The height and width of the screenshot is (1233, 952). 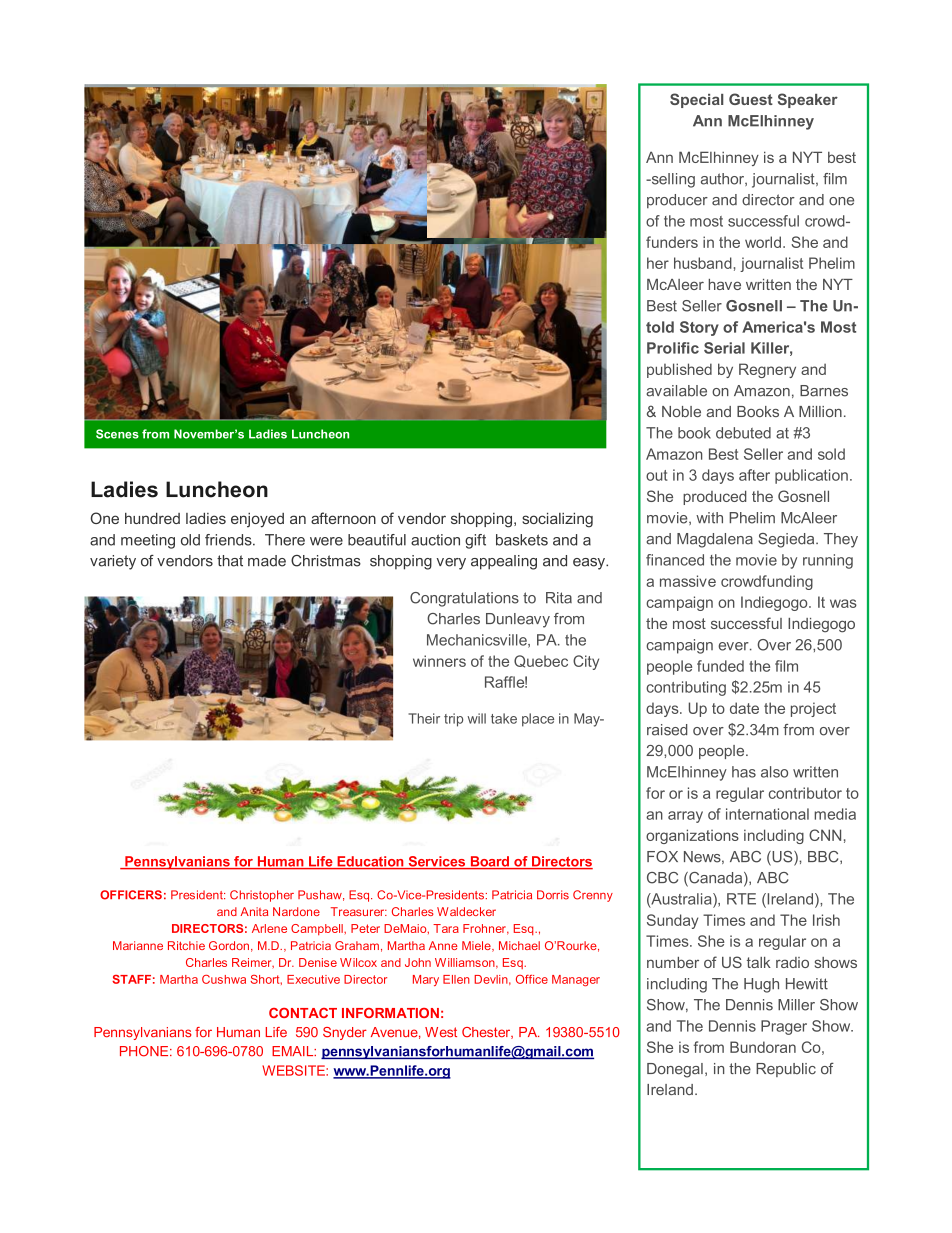 What do you see at coordinates (720, 666) in the screenshot?
I see `funded` at bounding box center [720, 666].
